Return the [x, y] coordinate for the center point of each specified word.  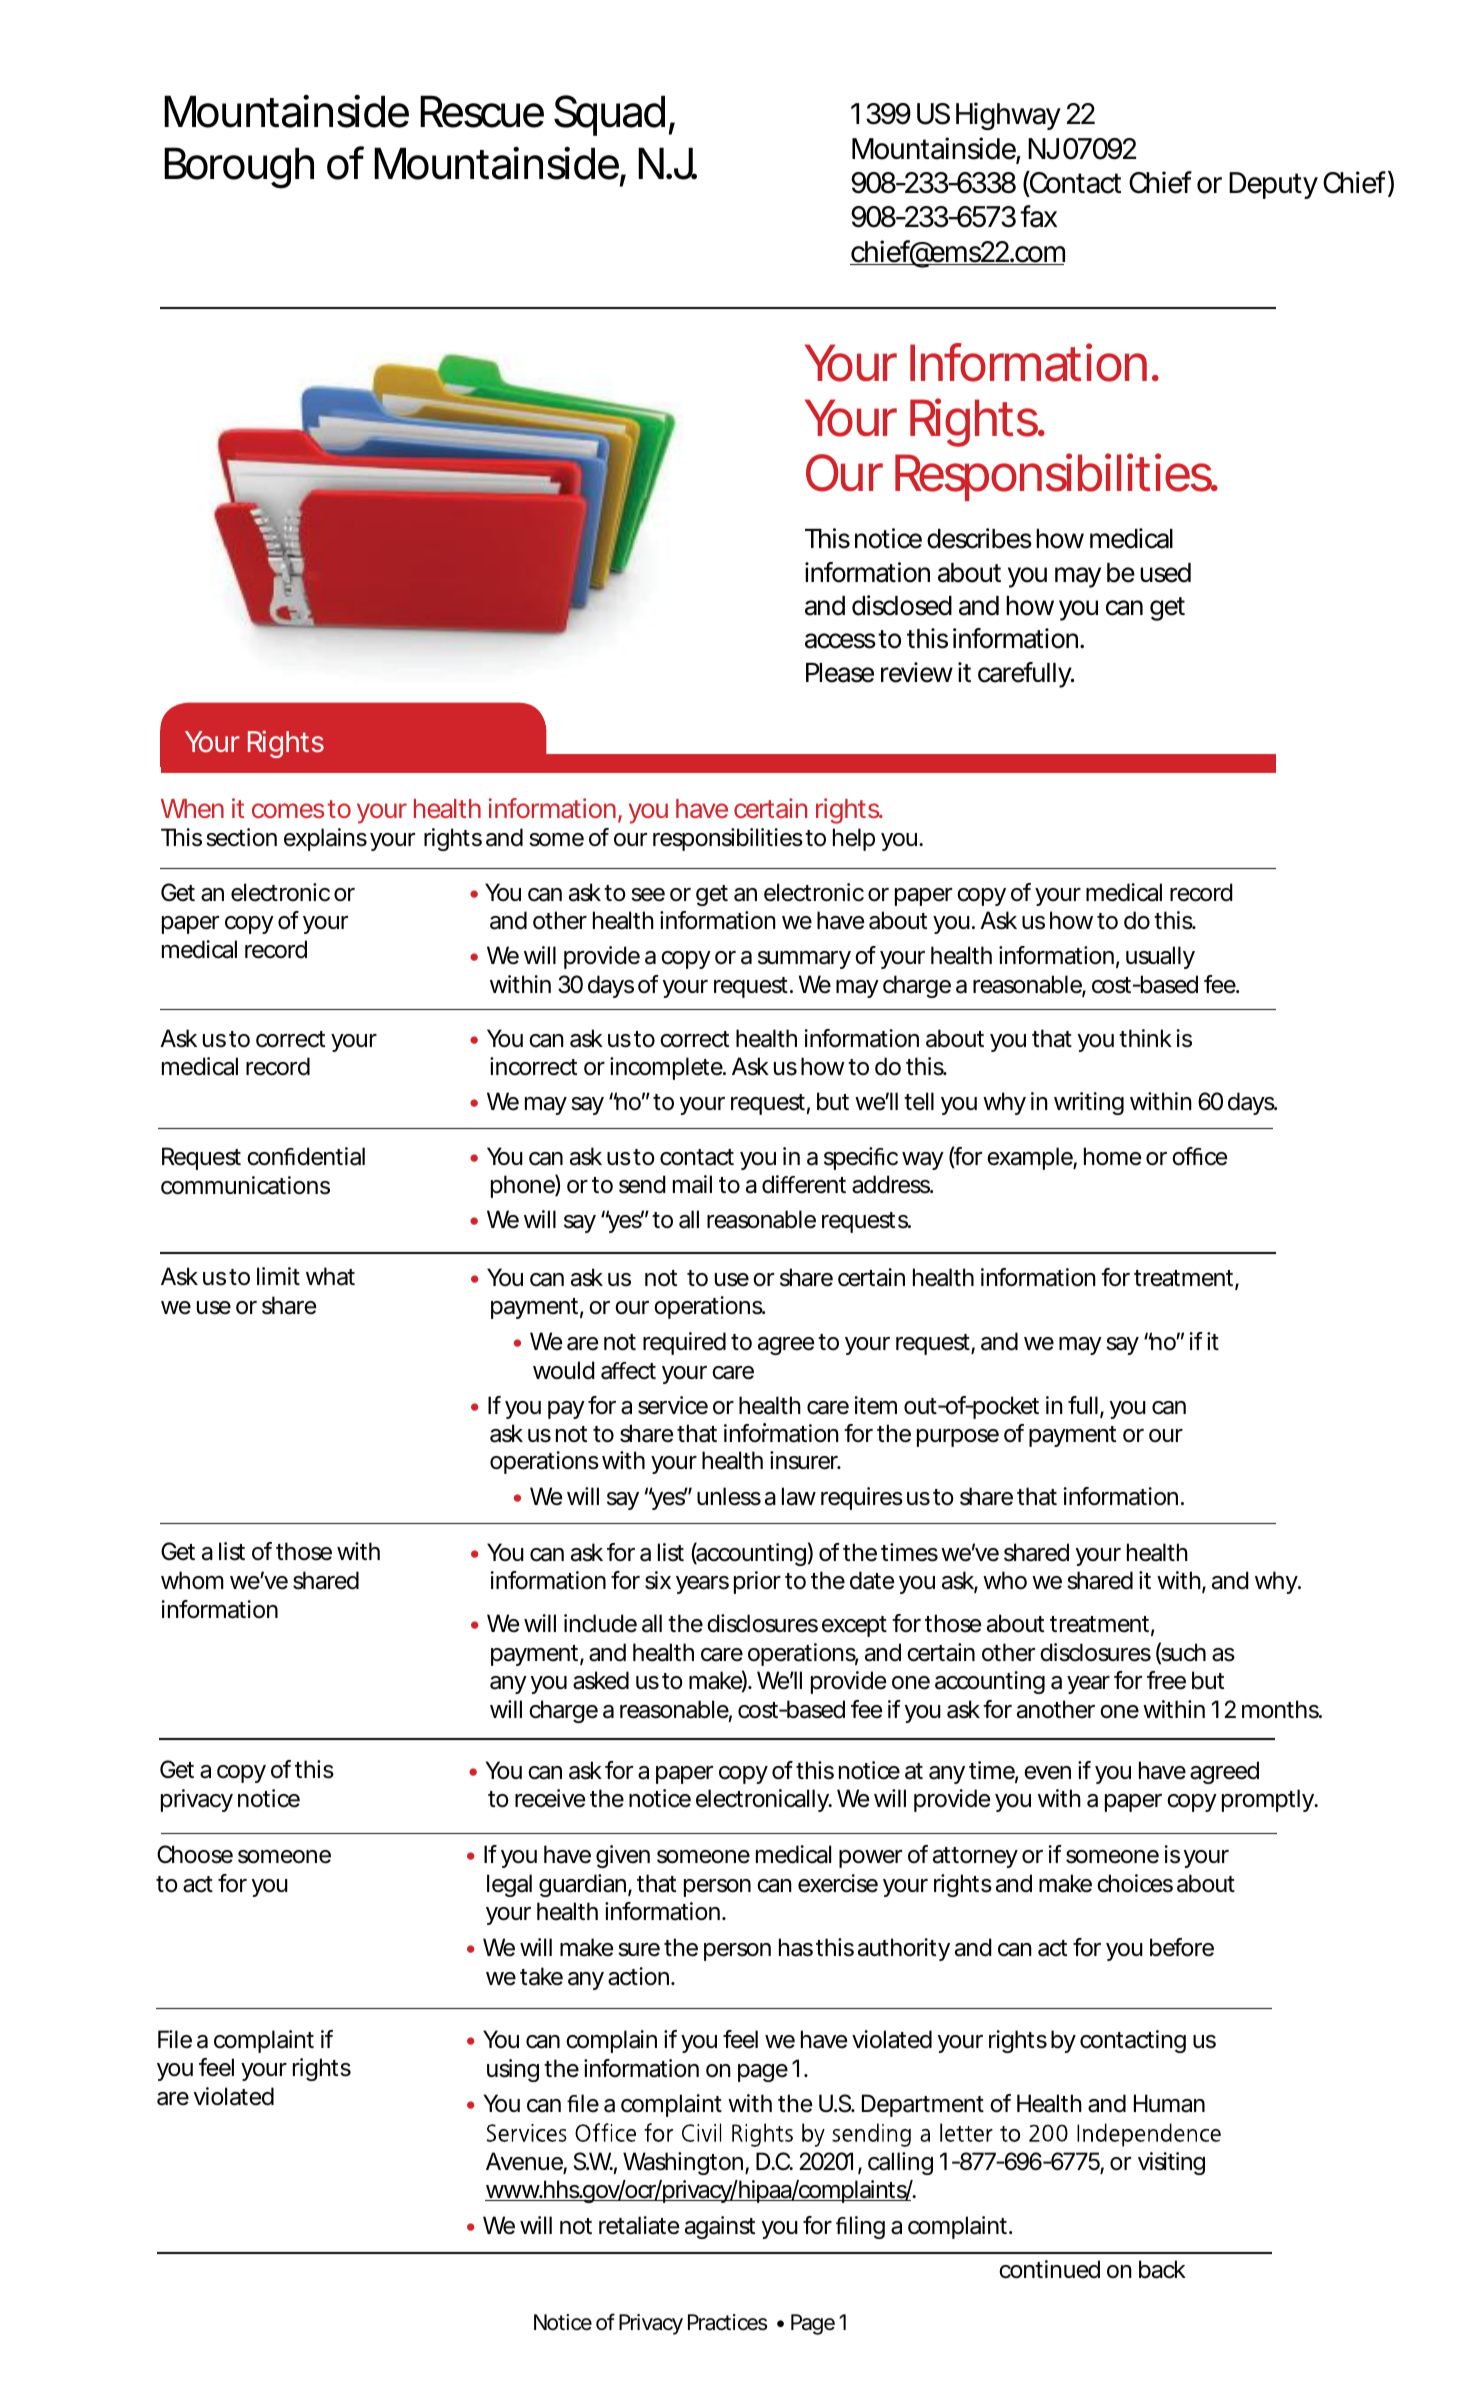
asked [601, 1680]
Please [840, 673]
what [330, 1276]
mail [692, 1184]
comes [288, 810]
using [513, 2070]
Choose [195, 1854]
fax [1038, 216]
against [720, 2227]
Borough [239, 168]
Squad [609, 115]
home [1112, 1156]
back [1162, 2269]
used [1165, 573]
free [1166, 1680]
